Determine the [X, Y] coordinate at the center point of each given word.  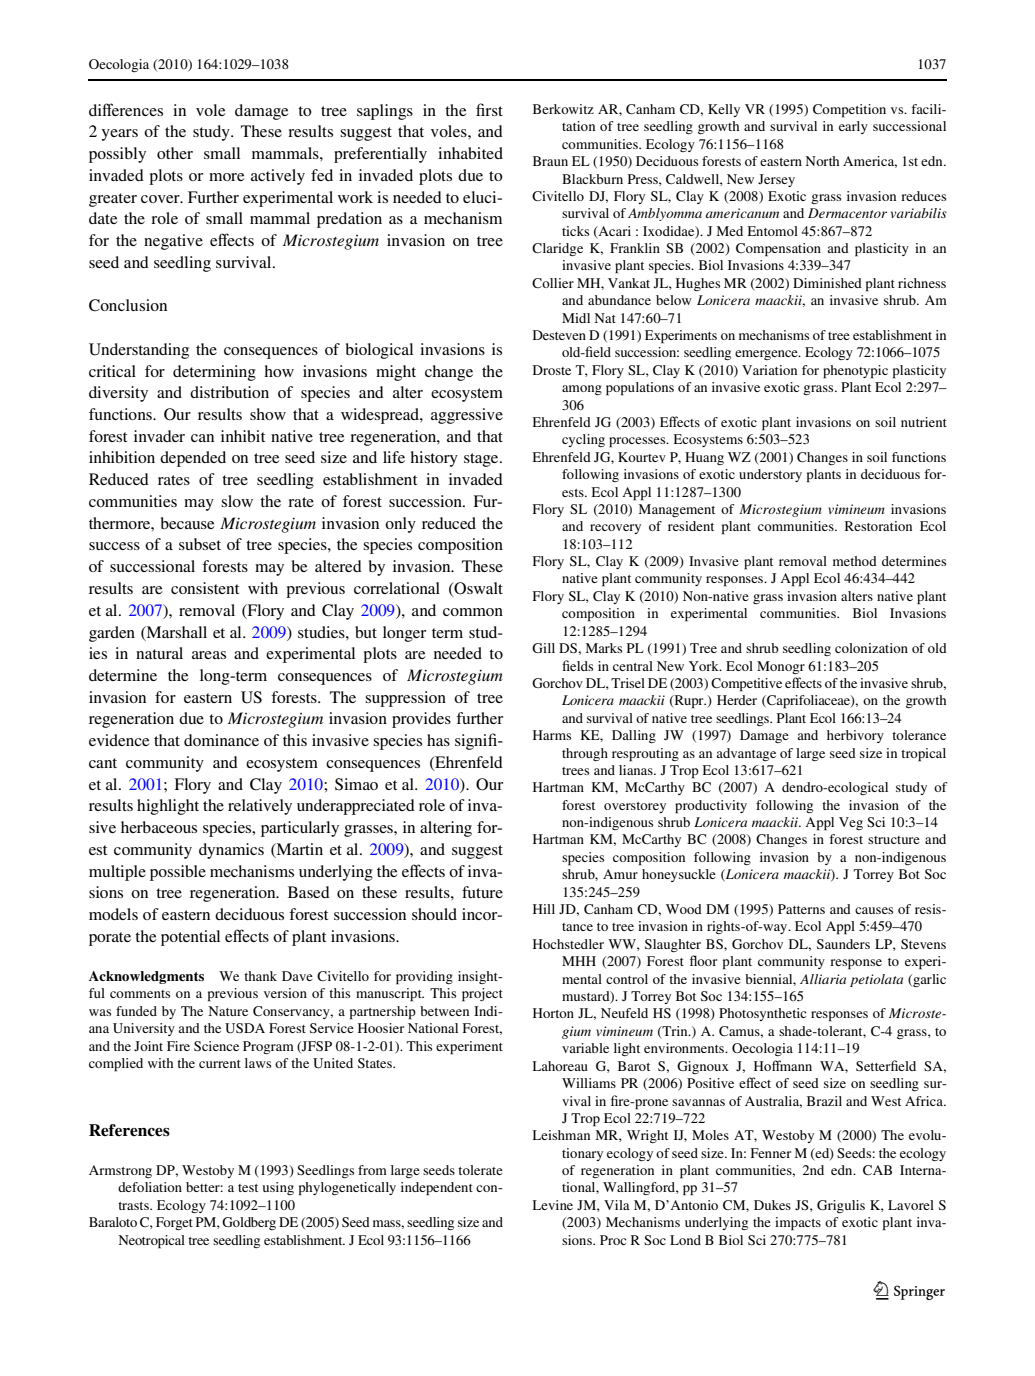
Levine [553, 1205]
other [175, 153]
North [822, 161]
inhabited [470, 153]
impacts [798, 1224]
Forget [174, 1223]
